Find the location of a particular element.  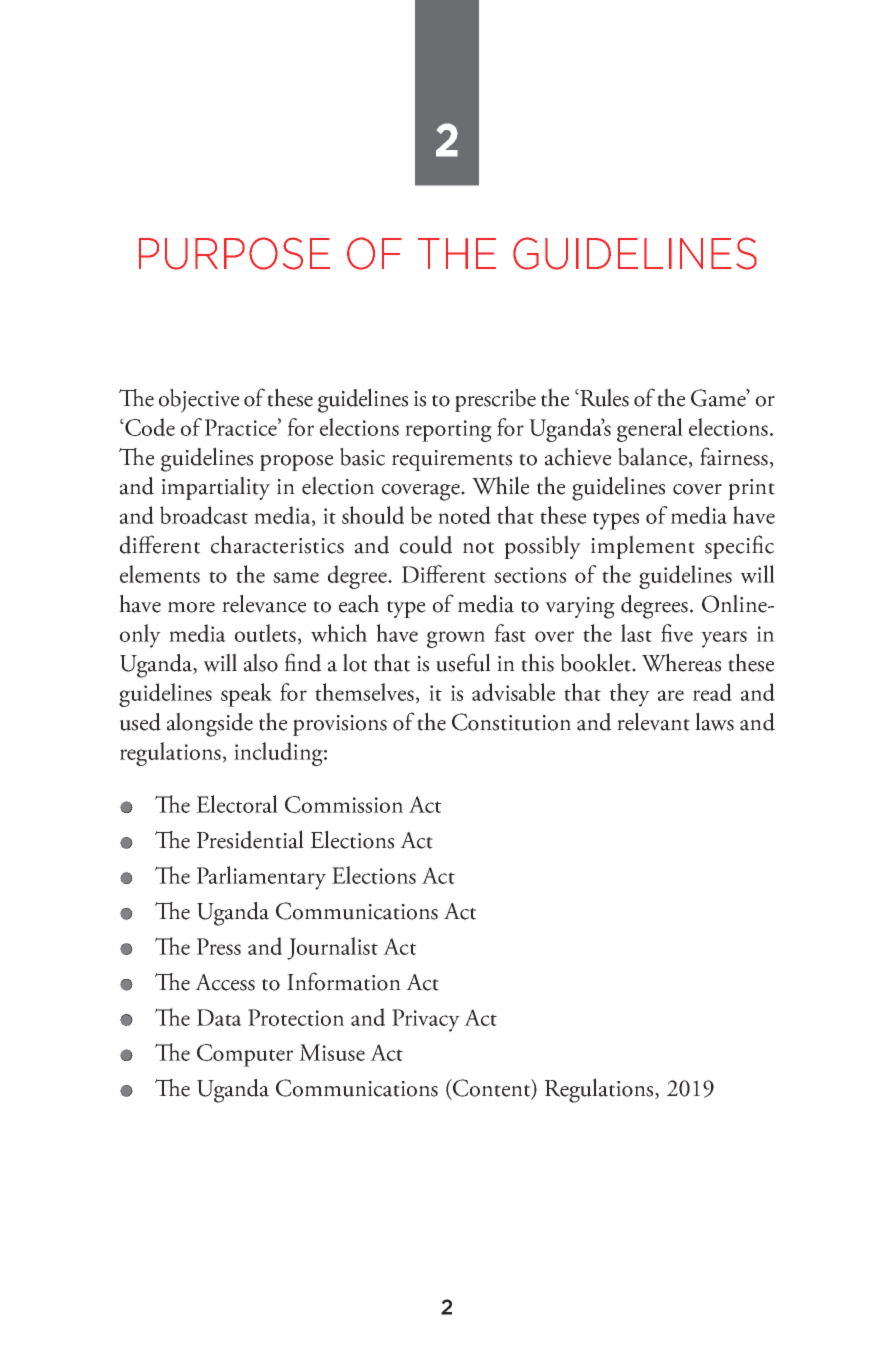

Presidential is located at coordinates (250, 839).
